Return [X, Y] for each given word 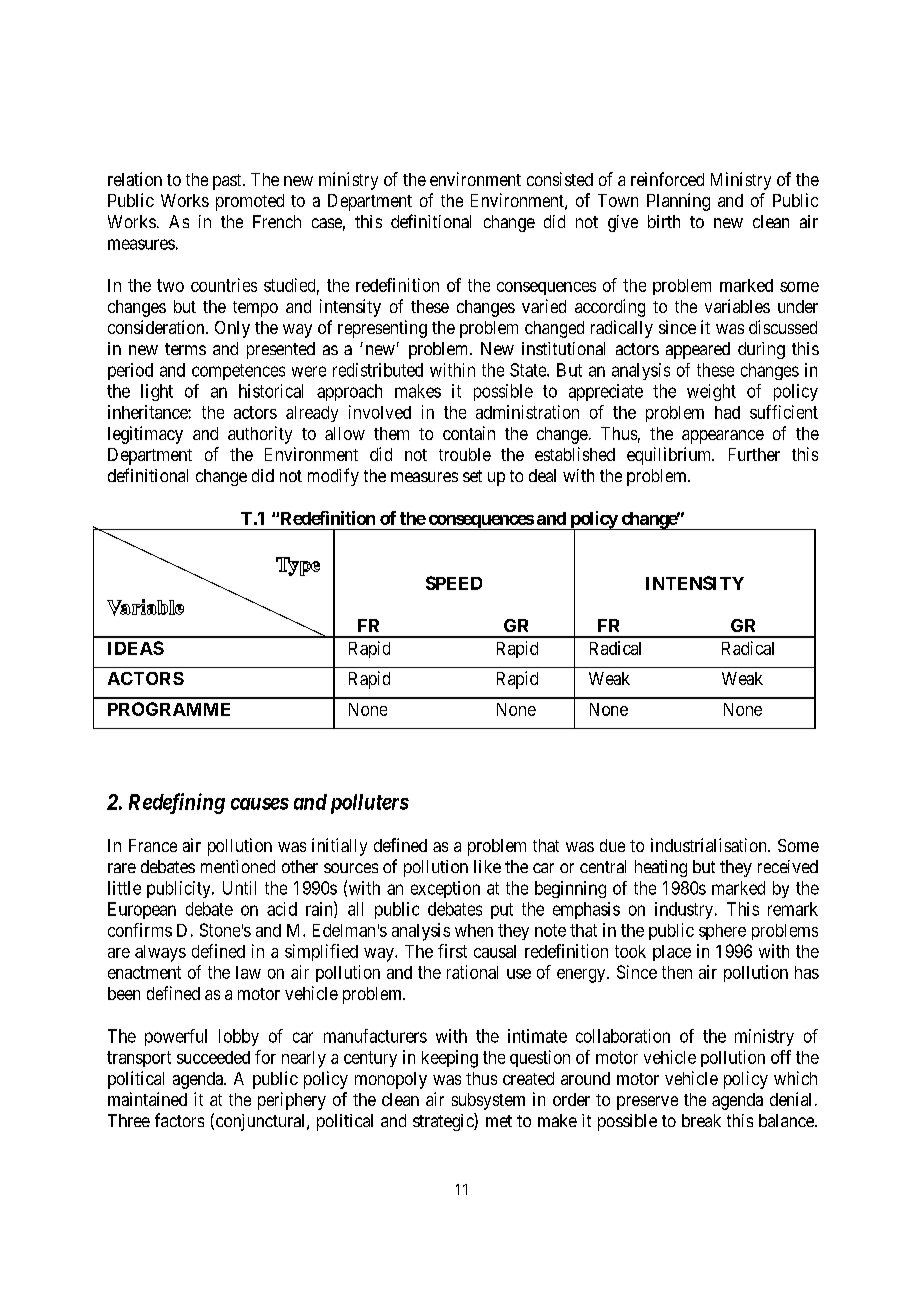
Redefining [177, 803]
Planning [678, 202]
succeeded [213, 1057]
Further [754, 454]
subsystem [488, 1101]
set [472, 476]
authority [260, 435]
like [487, 866]
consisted [560, 179]
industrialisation [710, 845]
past [228, 182]
